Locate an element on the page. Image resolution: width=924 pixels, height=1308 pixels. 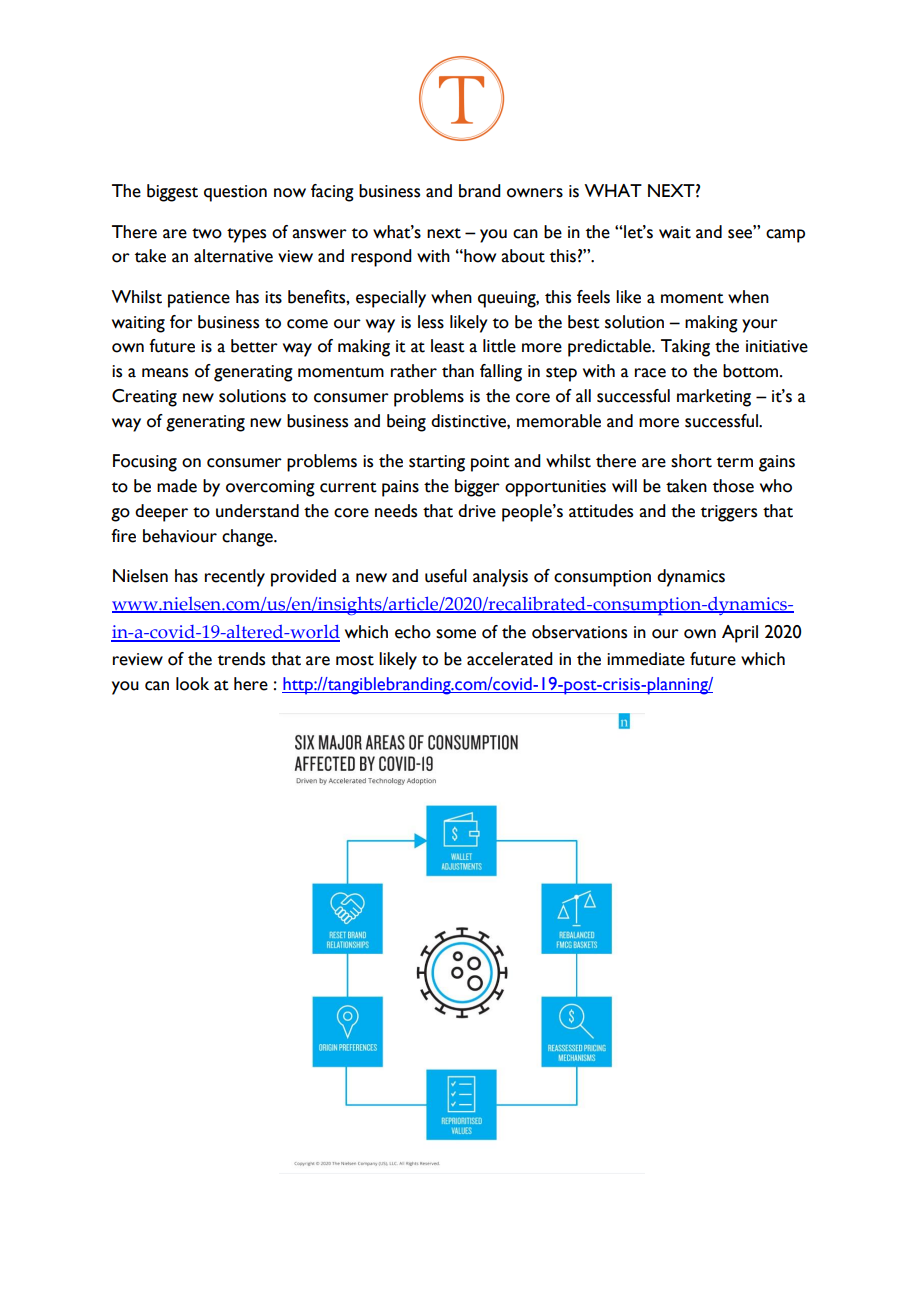
accelerated is located at coordinates (510, 659).
